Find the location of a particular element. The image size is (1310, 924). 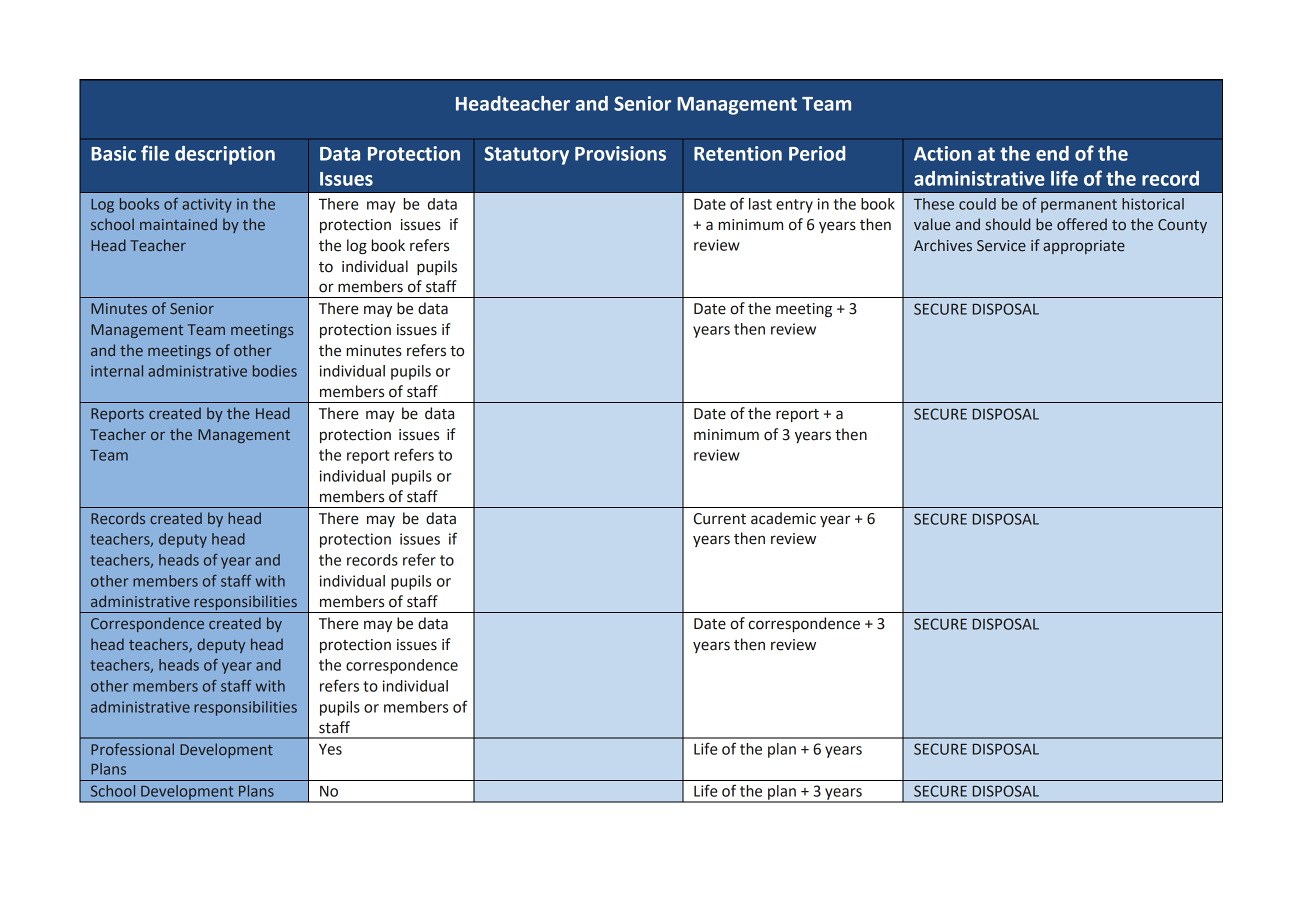

academic is located at coordinates (783, 518).
